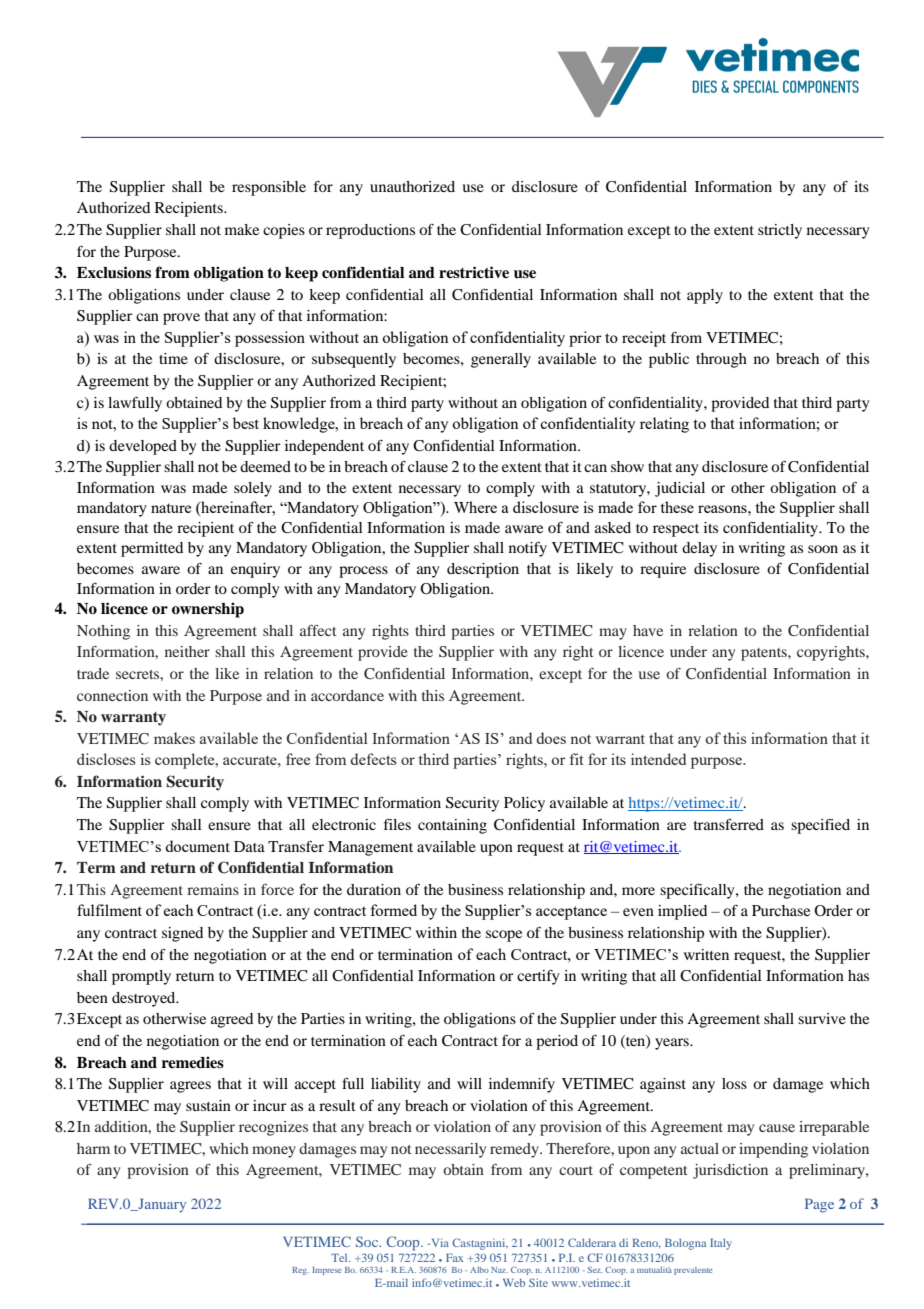  What do you see at coordinates (658, 759) in the screenshot?
I see `intended` at bounding box center [658, 759].
